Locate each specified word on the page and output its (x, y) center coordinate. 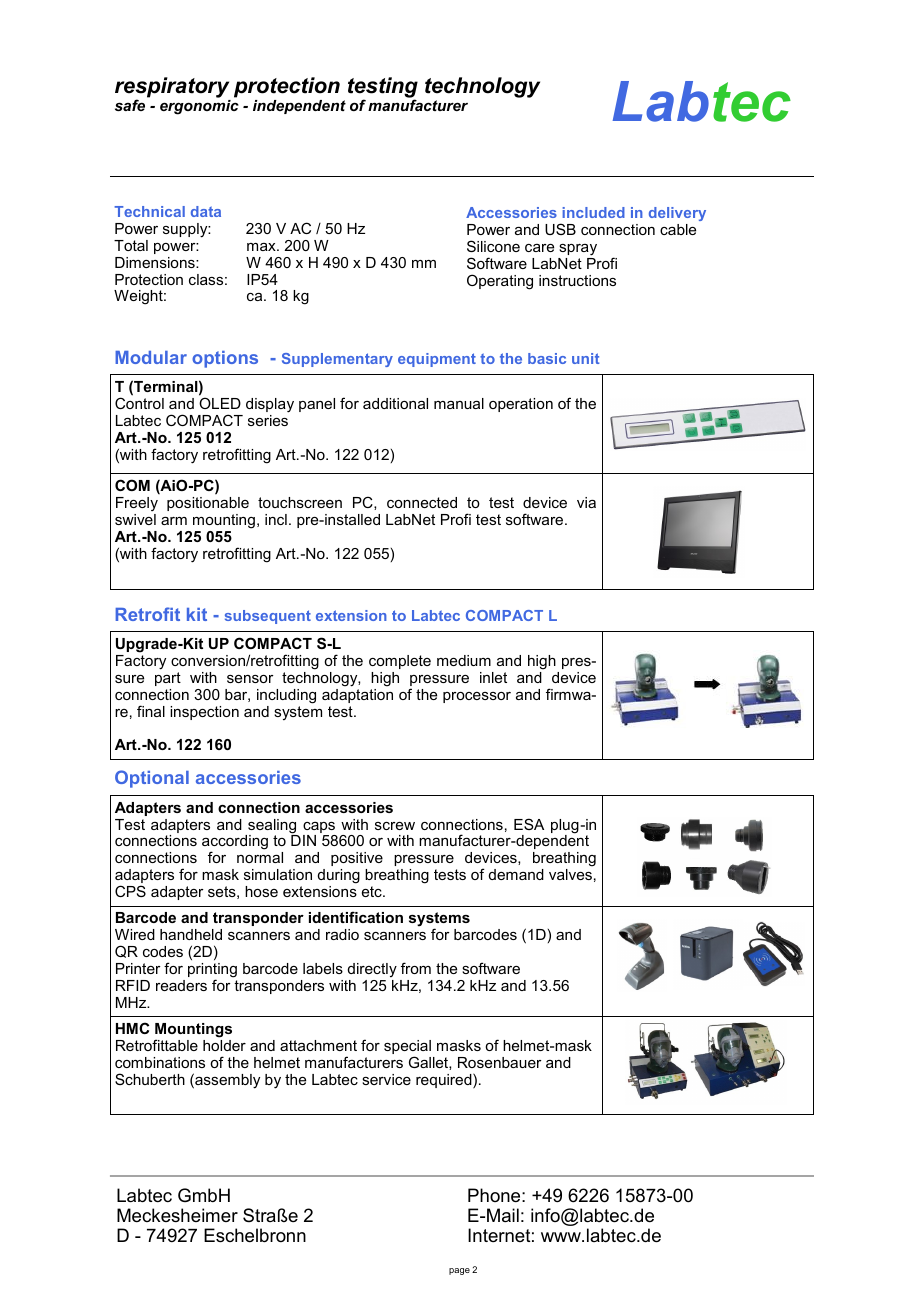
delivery (677, 214)
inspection (204, 713)
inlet (493, 677)
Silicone (493, 246)
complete (400, 662)
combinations (160, 1062)
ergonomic (199, 107)
